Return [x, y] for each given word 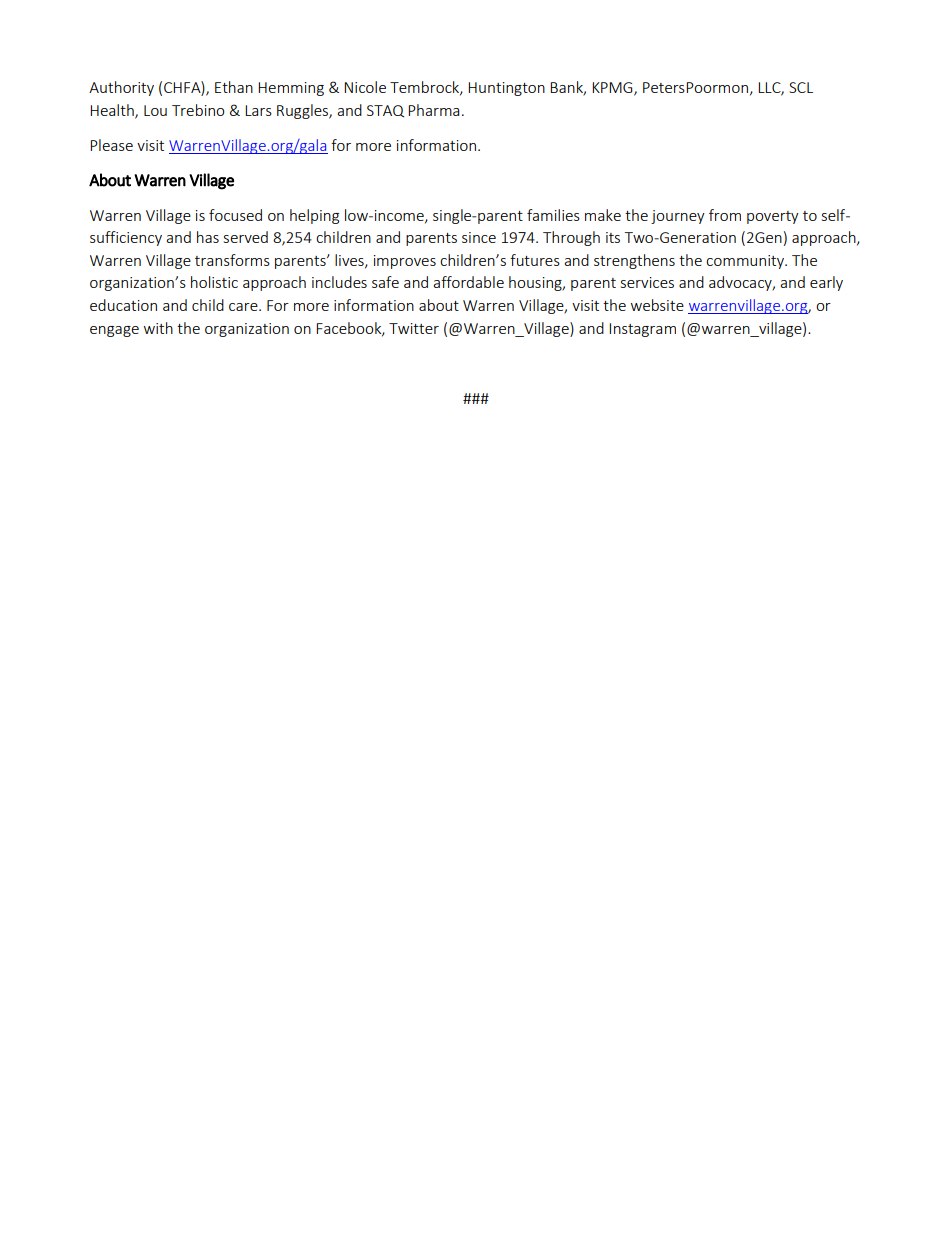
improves [405, 262]
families [553, 215]
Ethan [234, 87]
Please [111, 145]
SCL [801, 87]
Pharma [433, 110]
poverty [773, 217]
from [725, 215]
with [158, 328]
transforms [232, 260]
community [746, 262]
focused [235, 215]
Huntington [506, 89]
